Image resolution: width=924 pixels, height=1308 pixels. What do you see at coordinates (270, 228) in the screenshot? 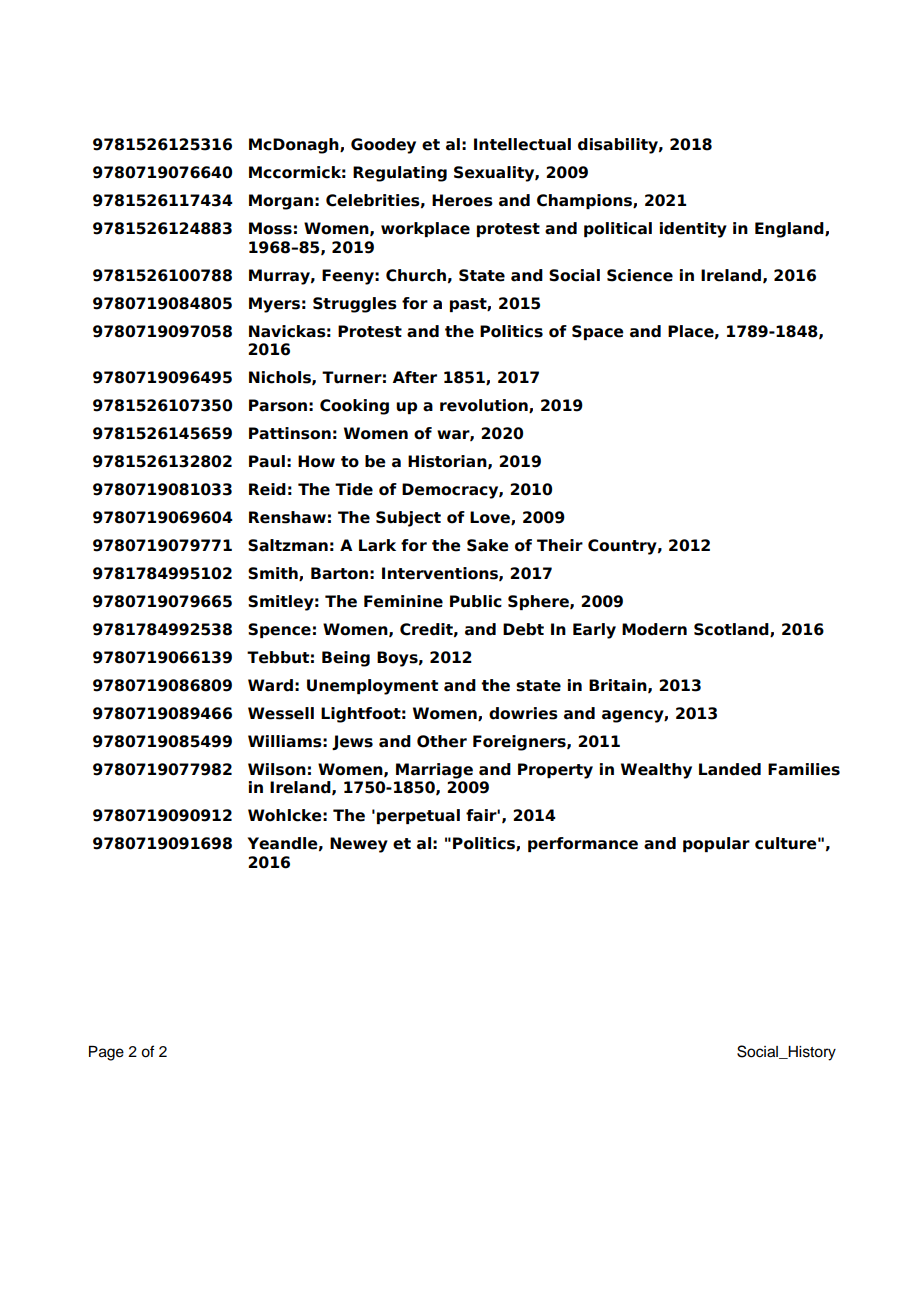
I see `Moss` at bounding box center [270, 228].
